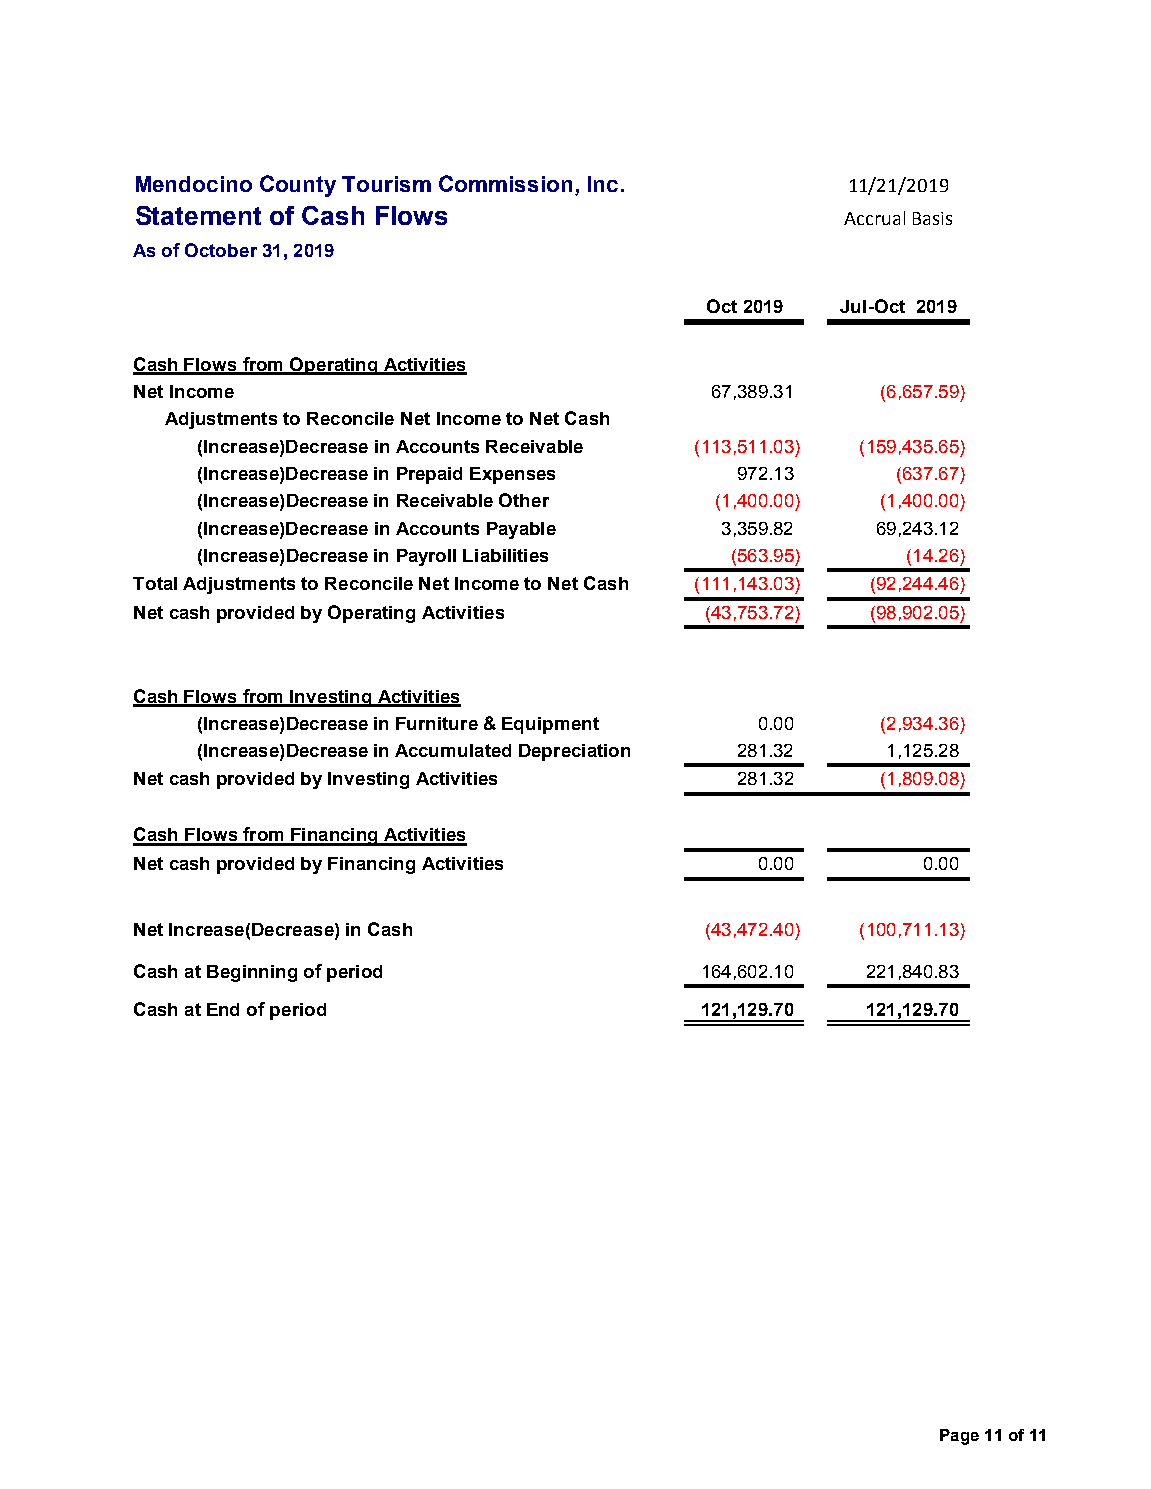 Image resolution: width=1151 pixels, height=1489 pixels. What do you see at coordinates (505, 183) in the image?
I see `Commission` at bounding box center [505, 183].
